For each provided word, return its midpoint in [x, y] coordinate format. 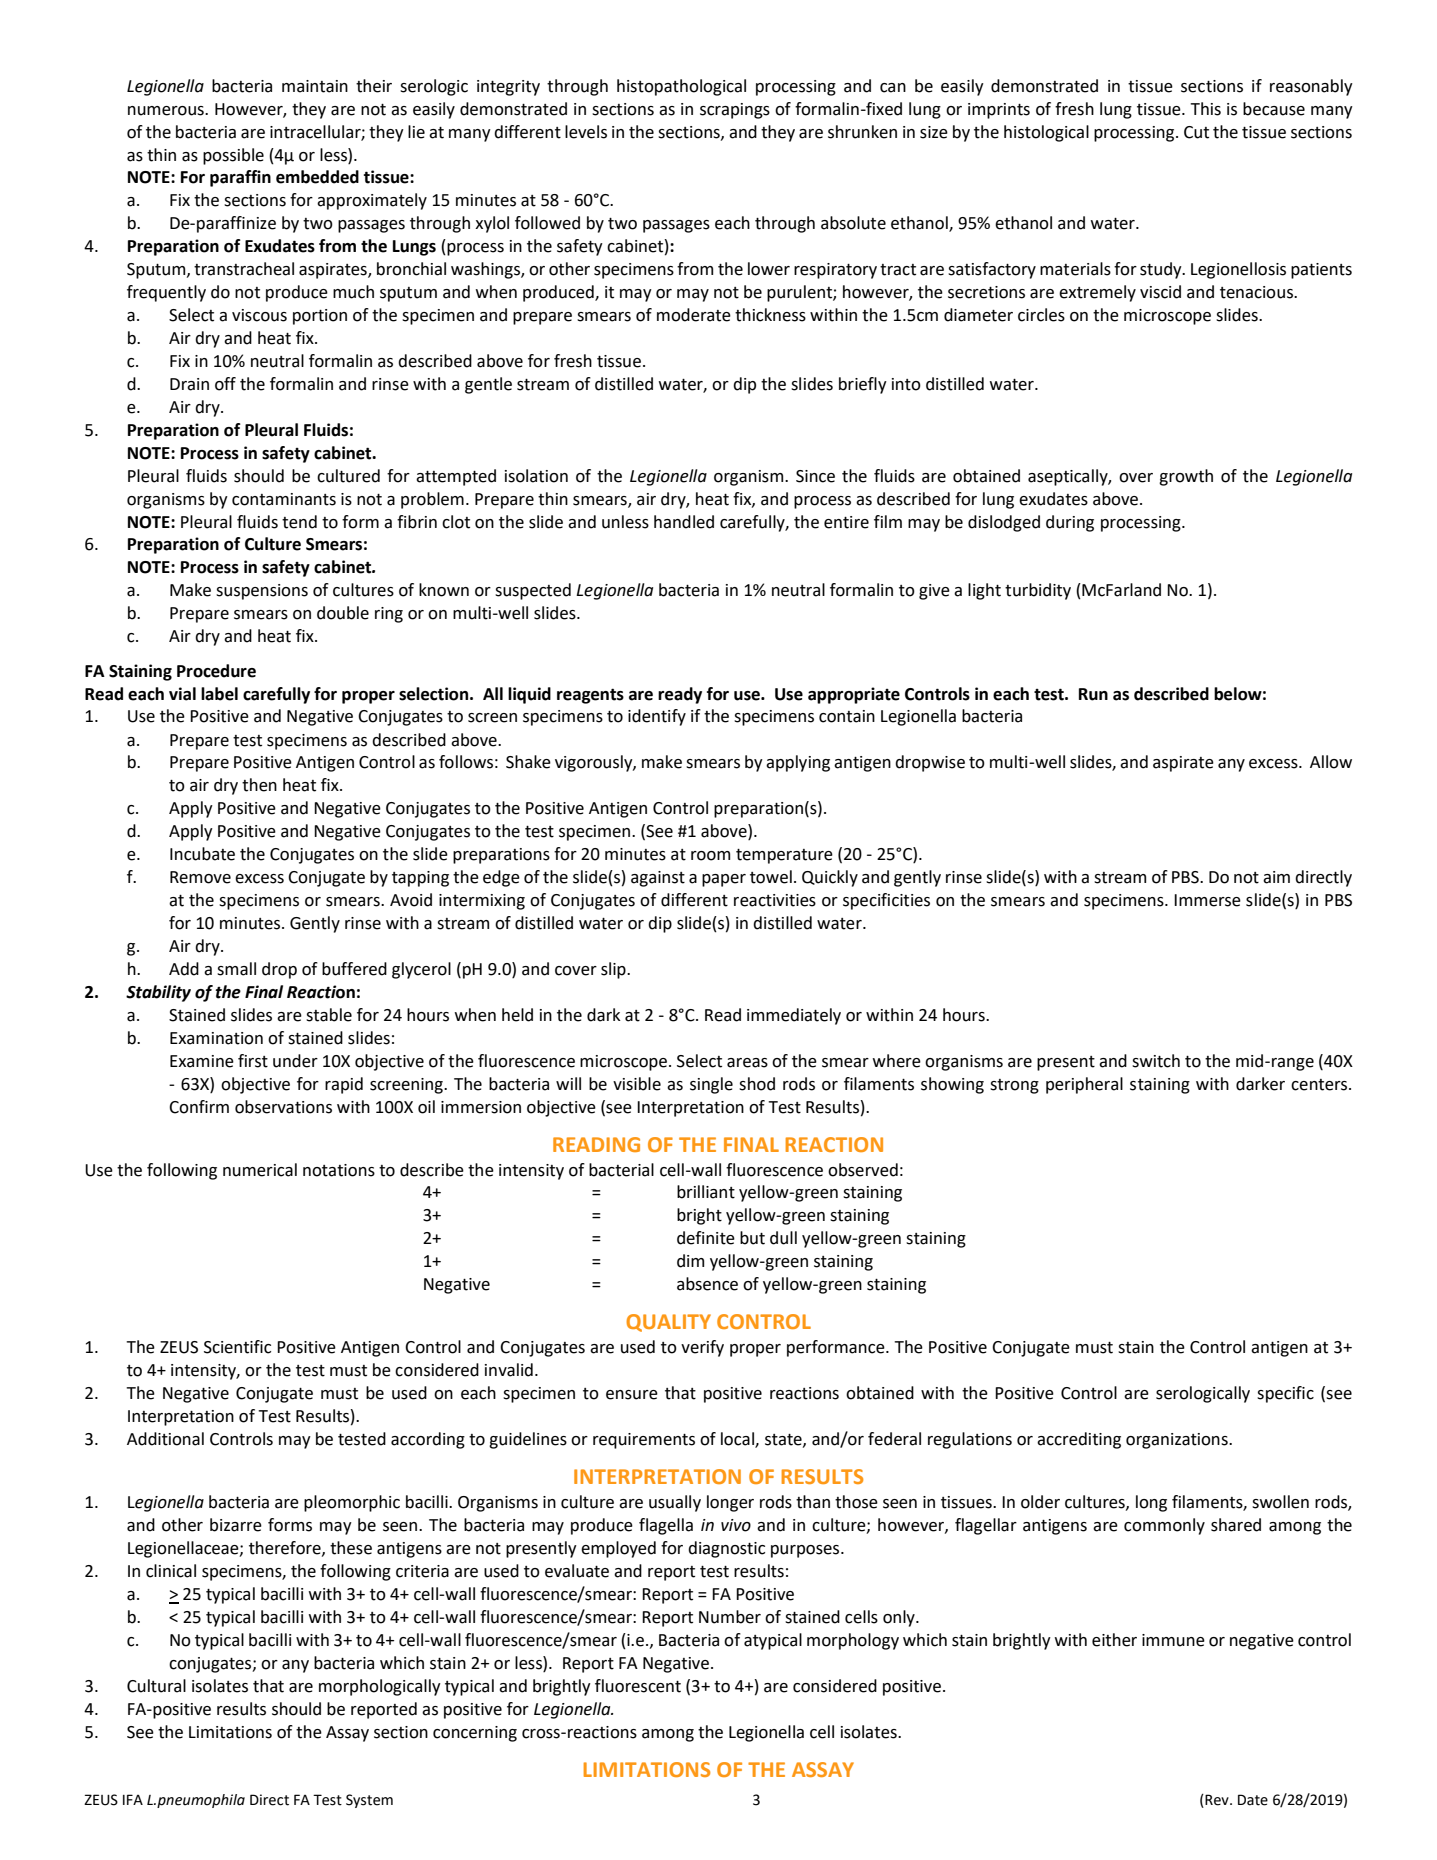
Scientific [237, 1347]
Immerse [1207, 900]
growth [1186, 477]
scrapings [735, 111]
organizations [1178, 1441]
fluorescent [638, 1686]
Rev [1217, 1801]
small [236, 969]
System [369, 1801]
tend [299, 522]
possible [233, 156]
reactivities [775, 900]
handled [684, 522]
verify [702, 1348]
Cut [1196, 132]
